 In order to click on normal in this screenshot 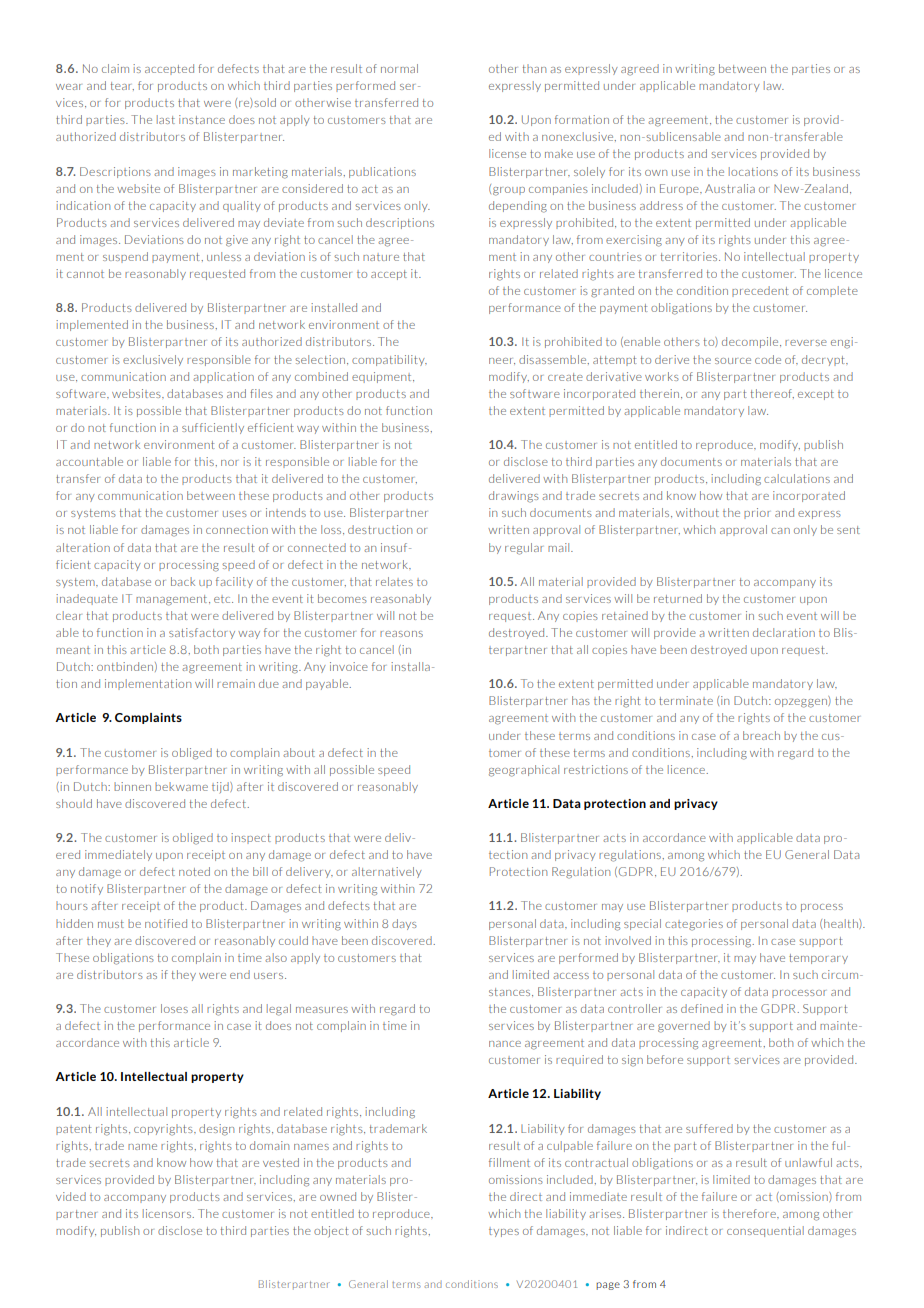, I will do `click(399, 68)`.
